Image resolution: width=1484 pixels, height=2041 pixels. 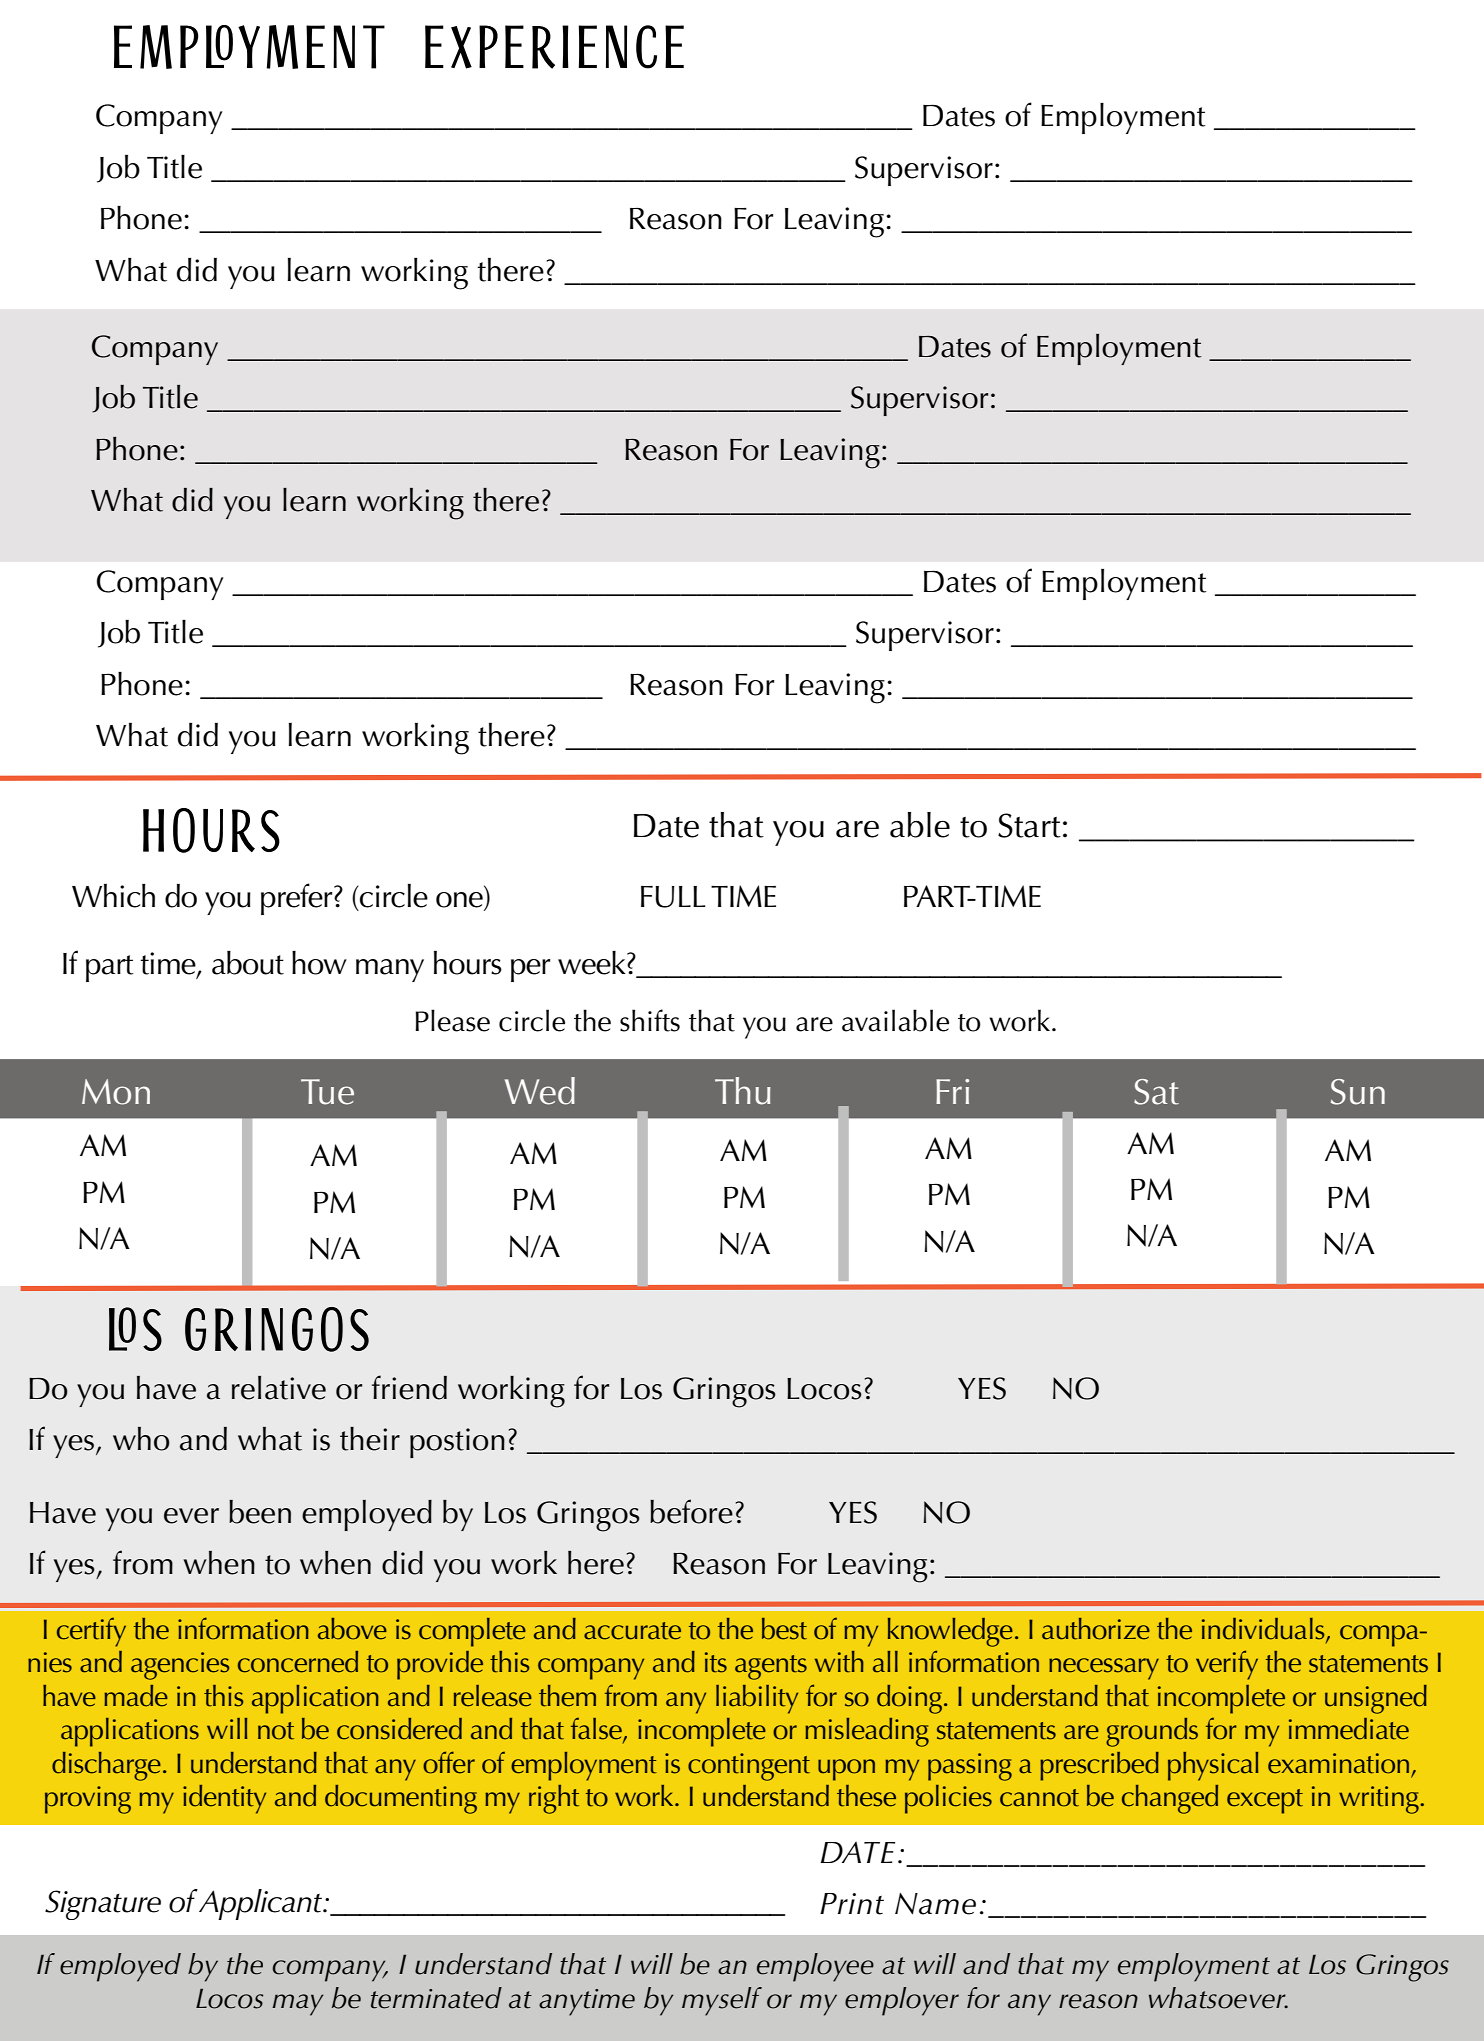 What do you see at coordinates (1029, 825) in the screenshot?
I see `Start` at bounding box center [1029, 825].
